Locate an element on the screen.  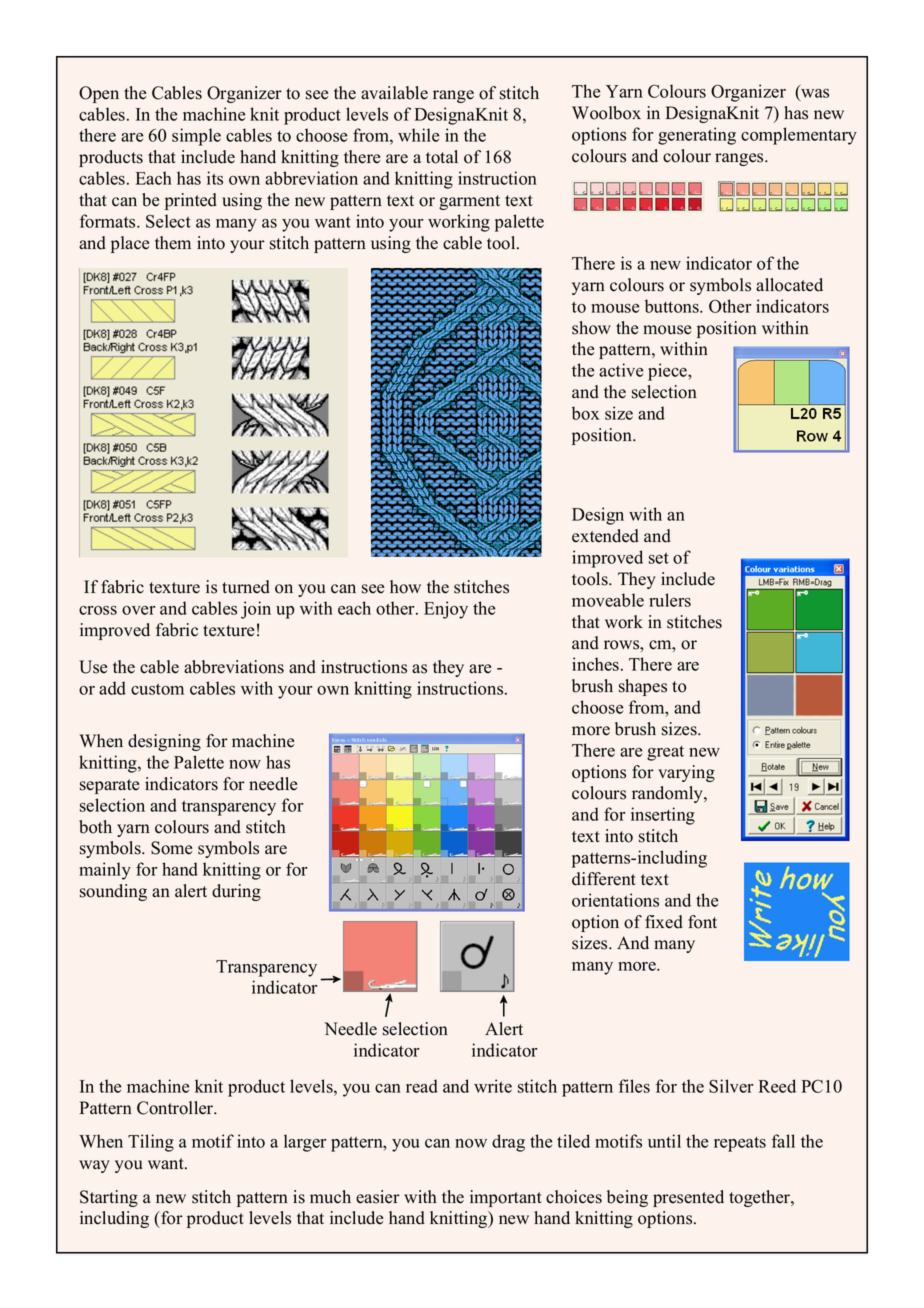
Some is located at coordinates (171, 848).
